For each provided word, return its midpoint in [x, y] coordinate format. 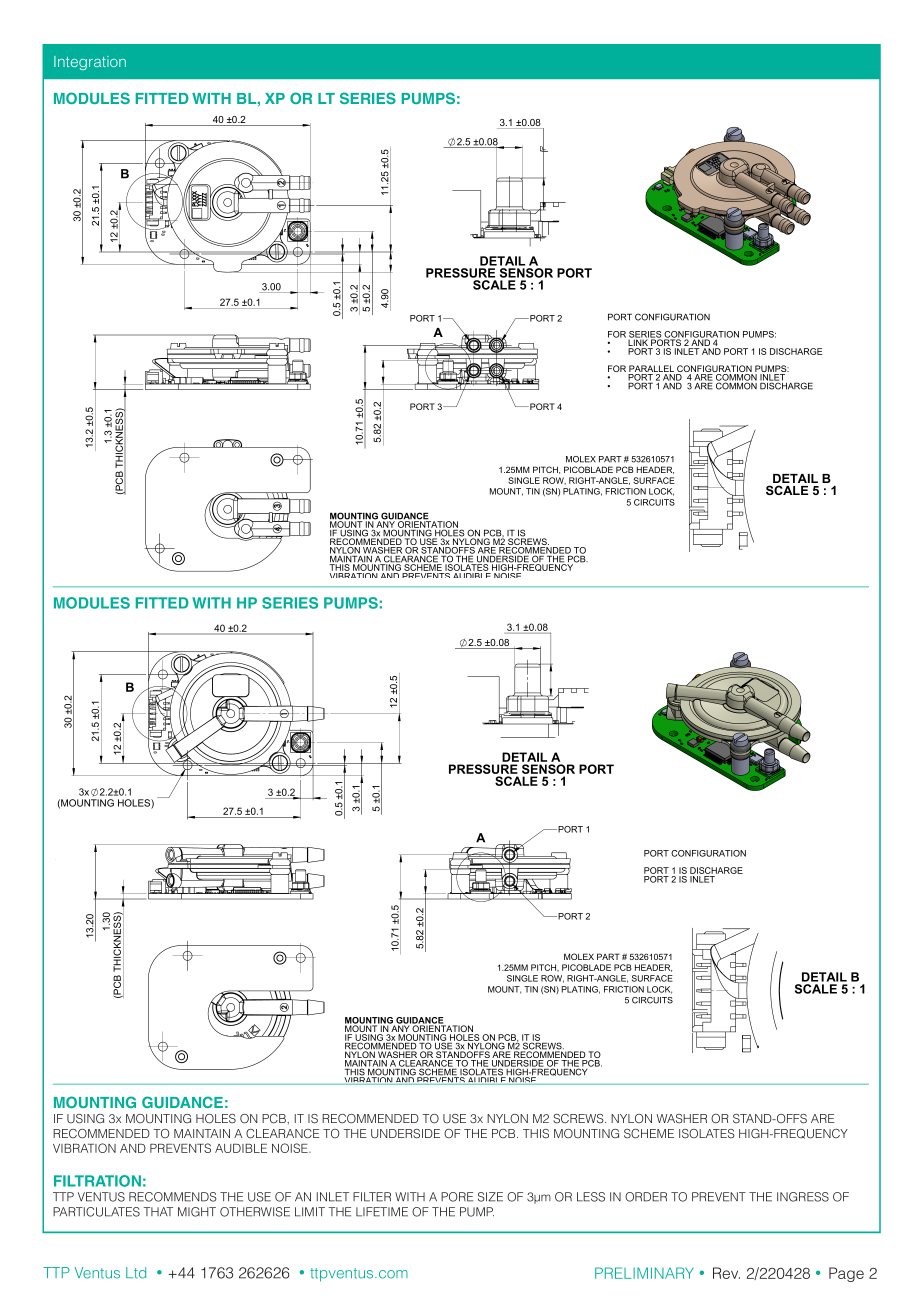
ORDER [646, 1197]
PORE [457, 1197]
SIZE [490, 1197]
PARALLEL [651, 370]
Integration [90, 63]
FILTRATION [97, 1181]
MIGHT [197, 1212]
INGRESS [803, 1197]
